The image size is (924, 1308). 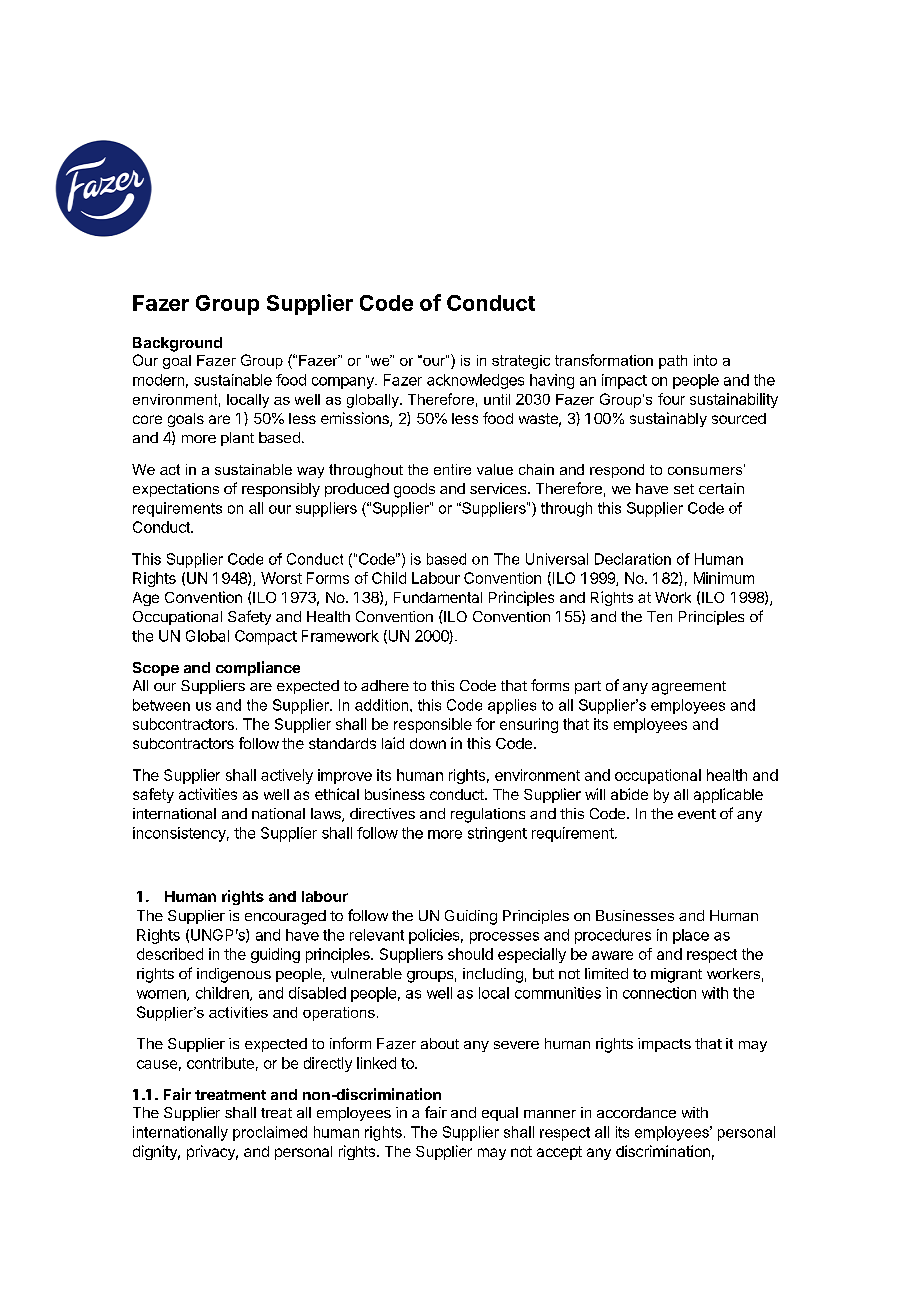 What do you see at coordinates (177, 344) in the image?
I see `Background` at bounding box center [177, 344].
